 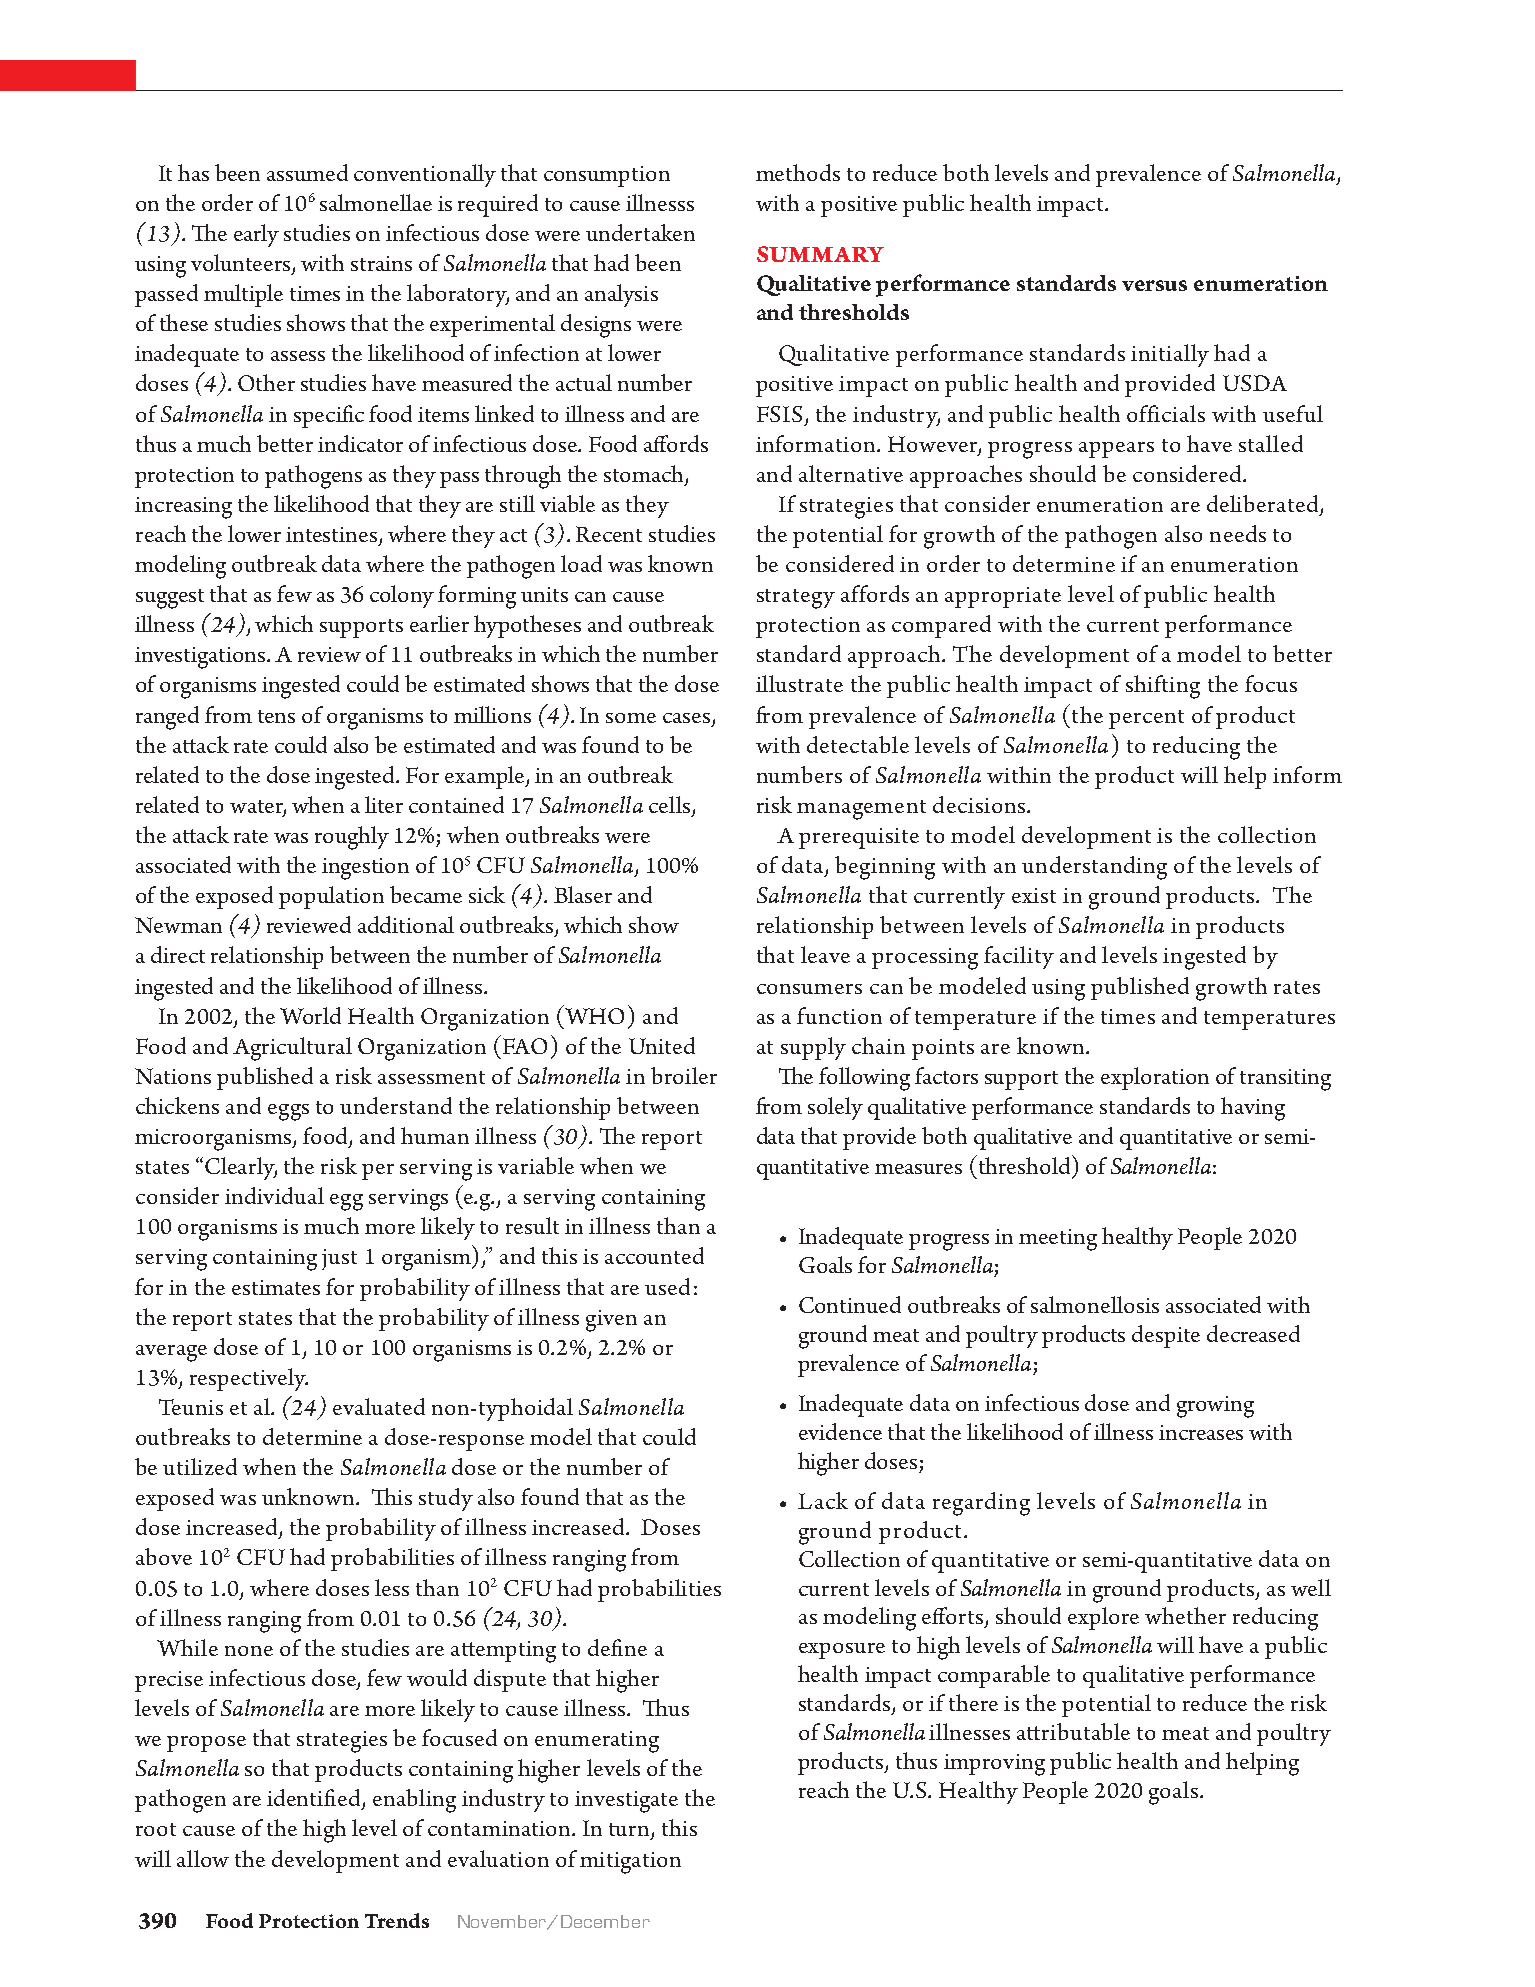 I want to click on versus, so click(x=1154, y=285).
